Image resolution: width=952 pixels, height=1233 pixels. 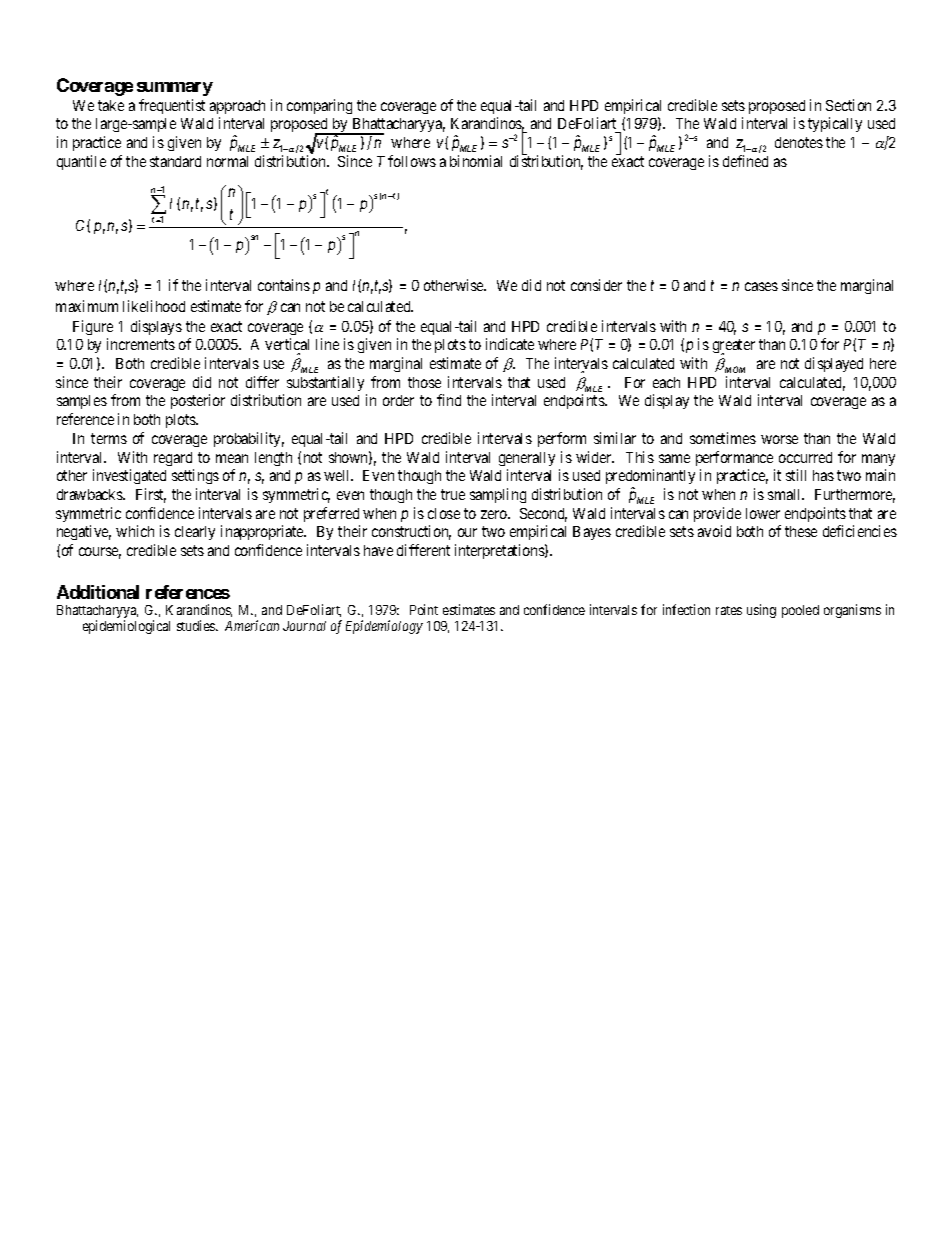 What do you see at coordinates (98, 592) in the screenshot?
I see `Additional` at bounding box center [98, 592].
